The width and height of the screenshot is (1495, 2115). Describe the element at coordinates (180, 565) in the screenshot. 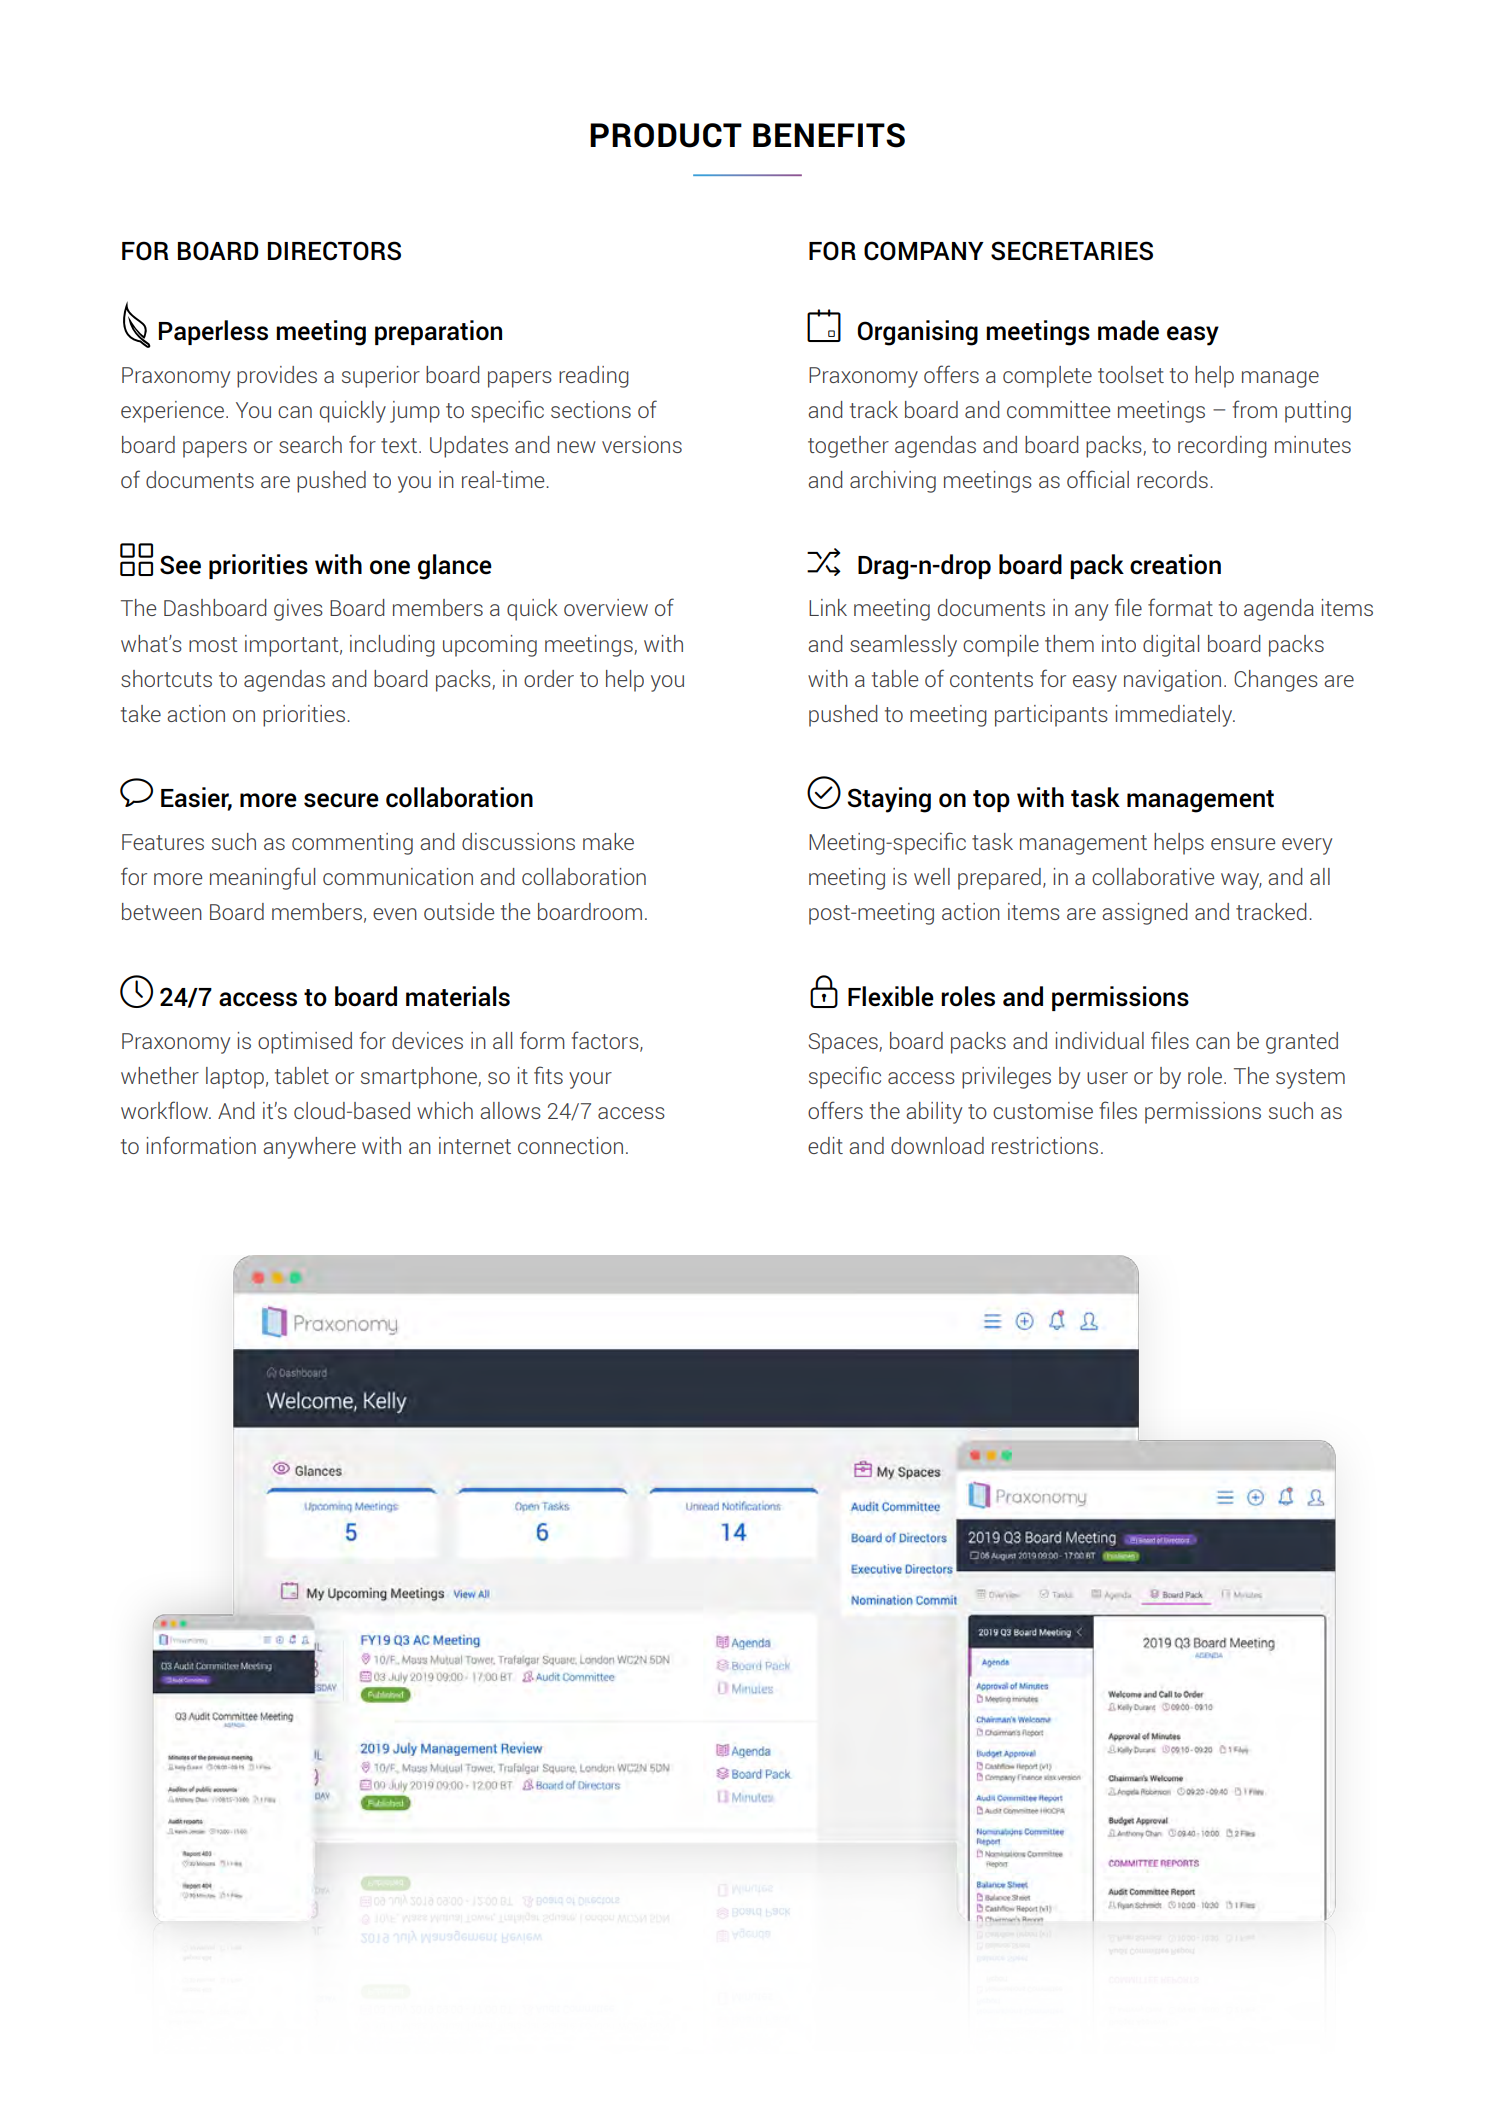

I see `See` at that location.
